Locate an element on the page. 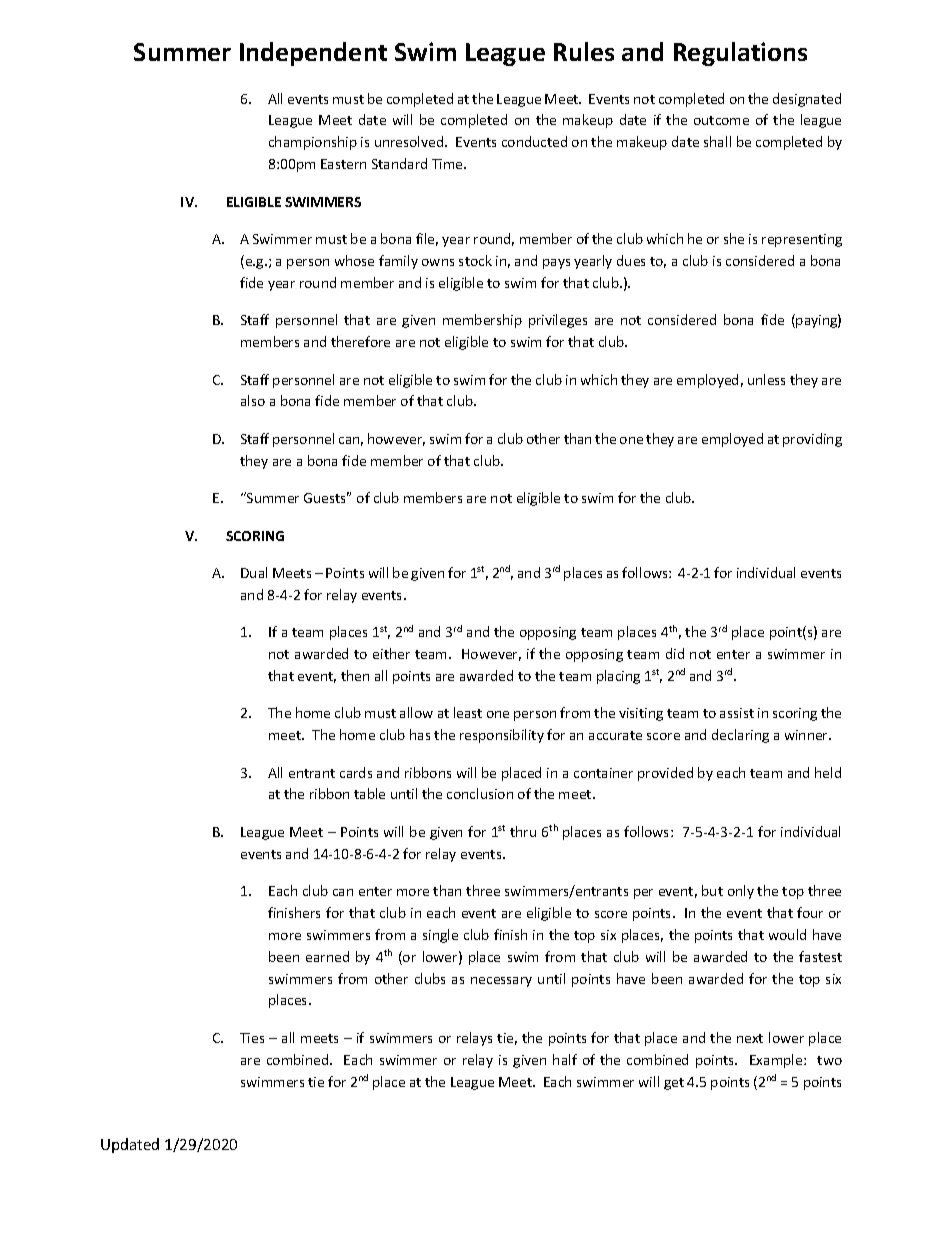 Image resolution: width=952 pixels, height=1233 pixels. privileges is located at coordinates (558, 321).
